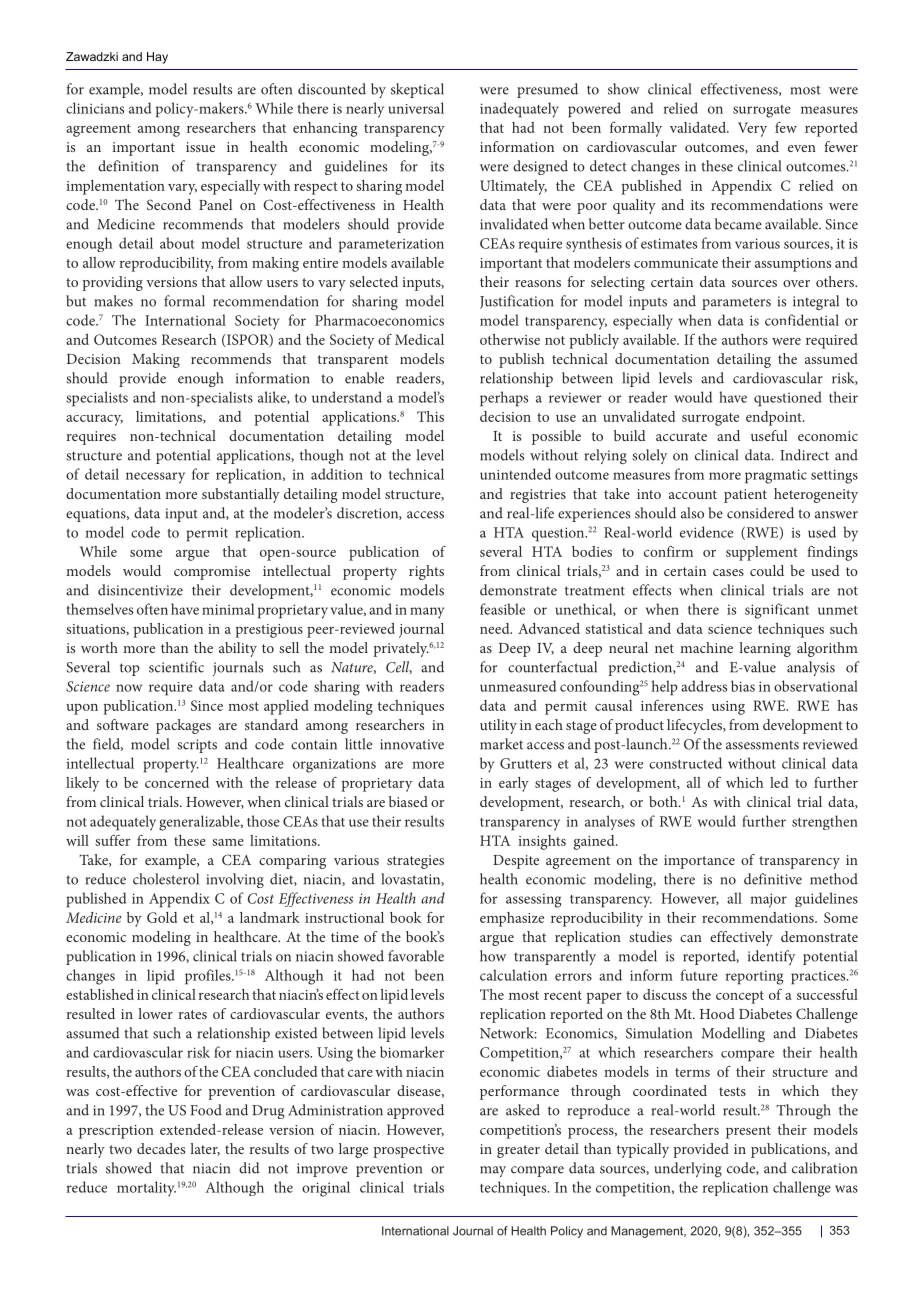  Describe the element at coordinates (114, 301) in the screenshot. I see `makes` at that location.
